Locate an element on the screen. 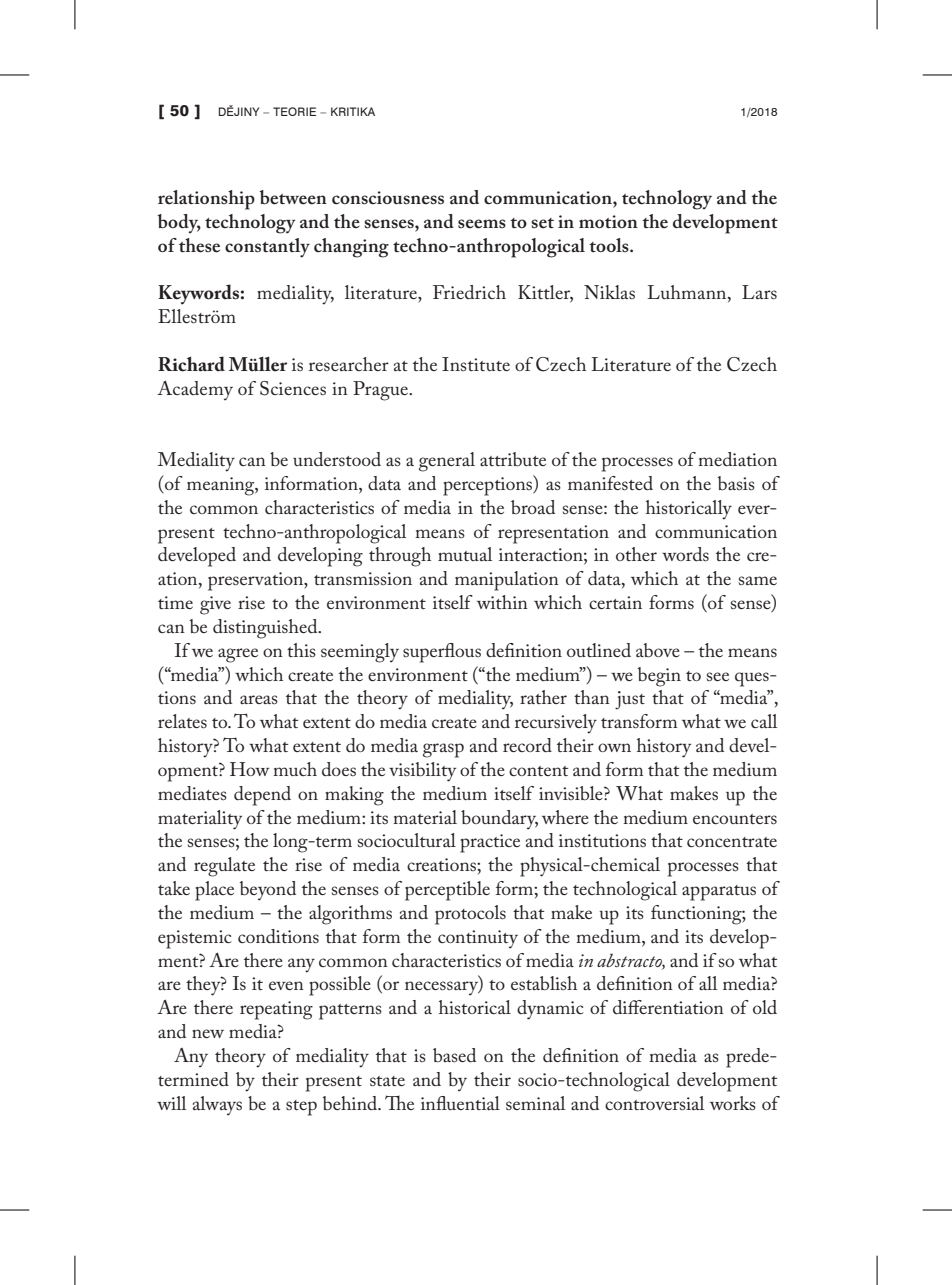 This screenshot has height=1285, width=952. practice is located at coordinates (490, 843).
